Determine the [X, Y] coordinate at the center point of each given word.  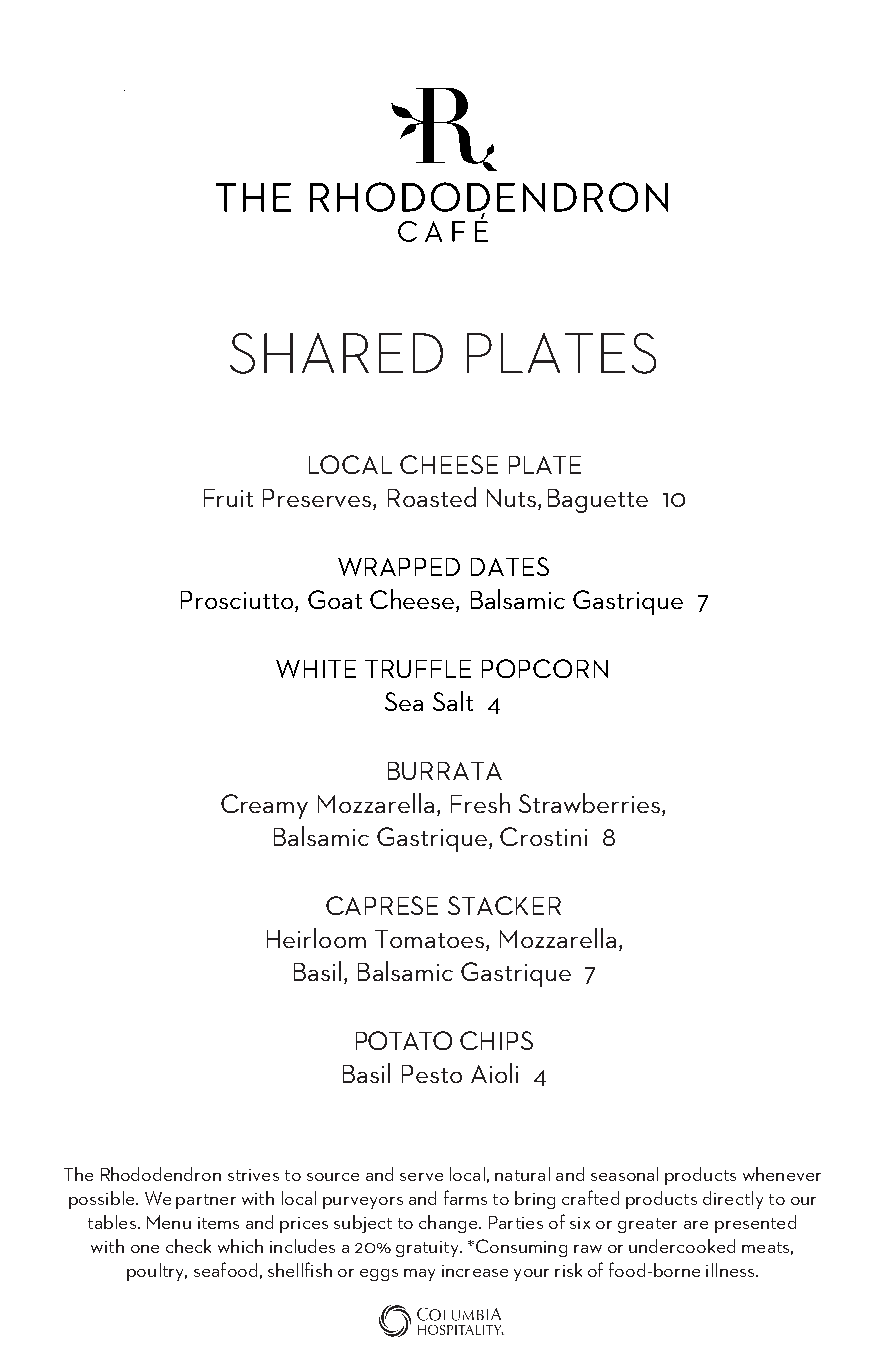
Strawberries [591, 804]
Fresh [480, 803]
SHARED [336, 353]
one [145, 1249]
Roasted [432, 497]
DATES [510, 566]
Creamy [264, 806]
